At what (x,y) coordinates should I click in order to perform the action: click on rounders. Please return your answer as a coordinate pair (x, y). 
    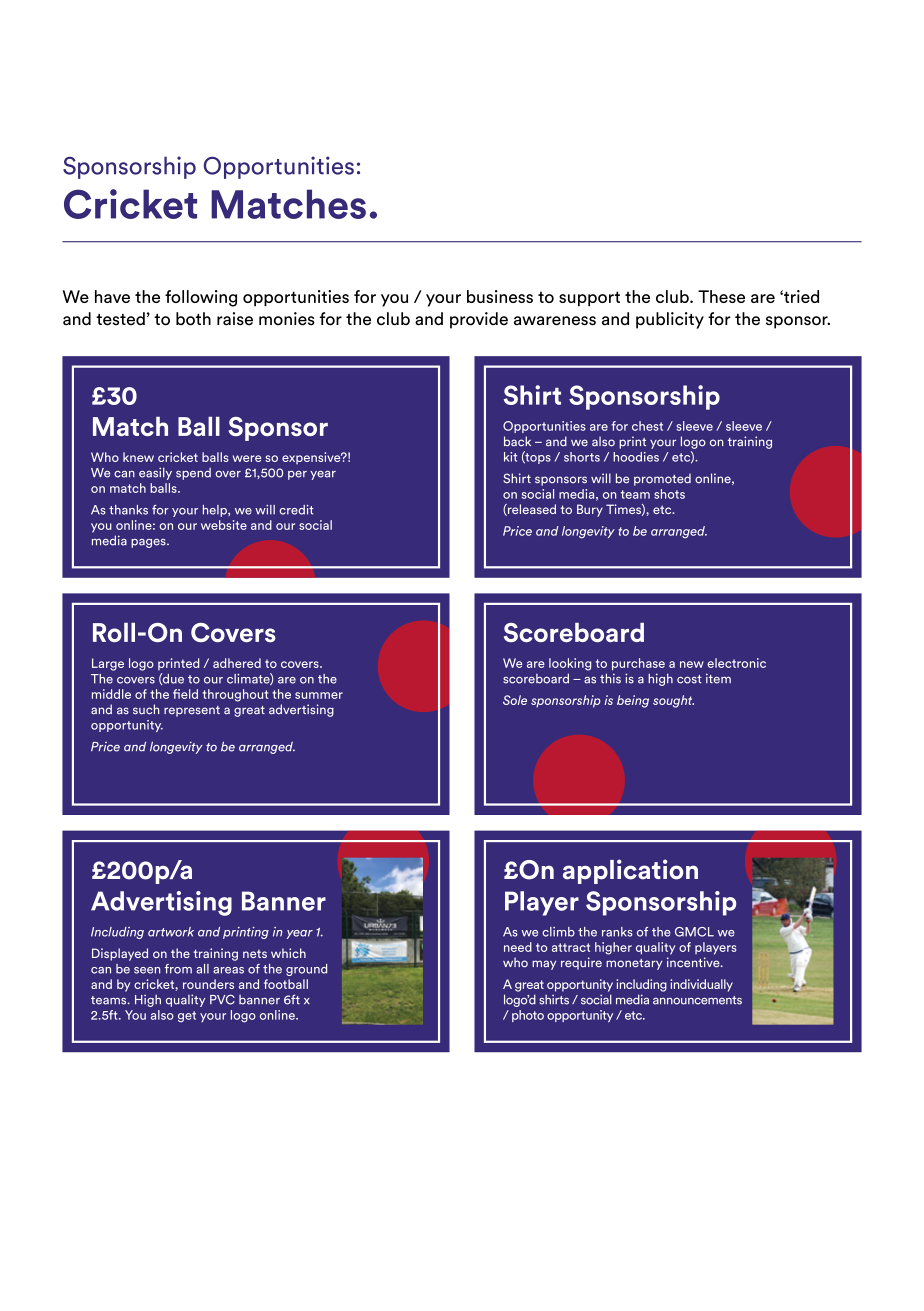
    Looking at the image, I should click on (208, 984).
